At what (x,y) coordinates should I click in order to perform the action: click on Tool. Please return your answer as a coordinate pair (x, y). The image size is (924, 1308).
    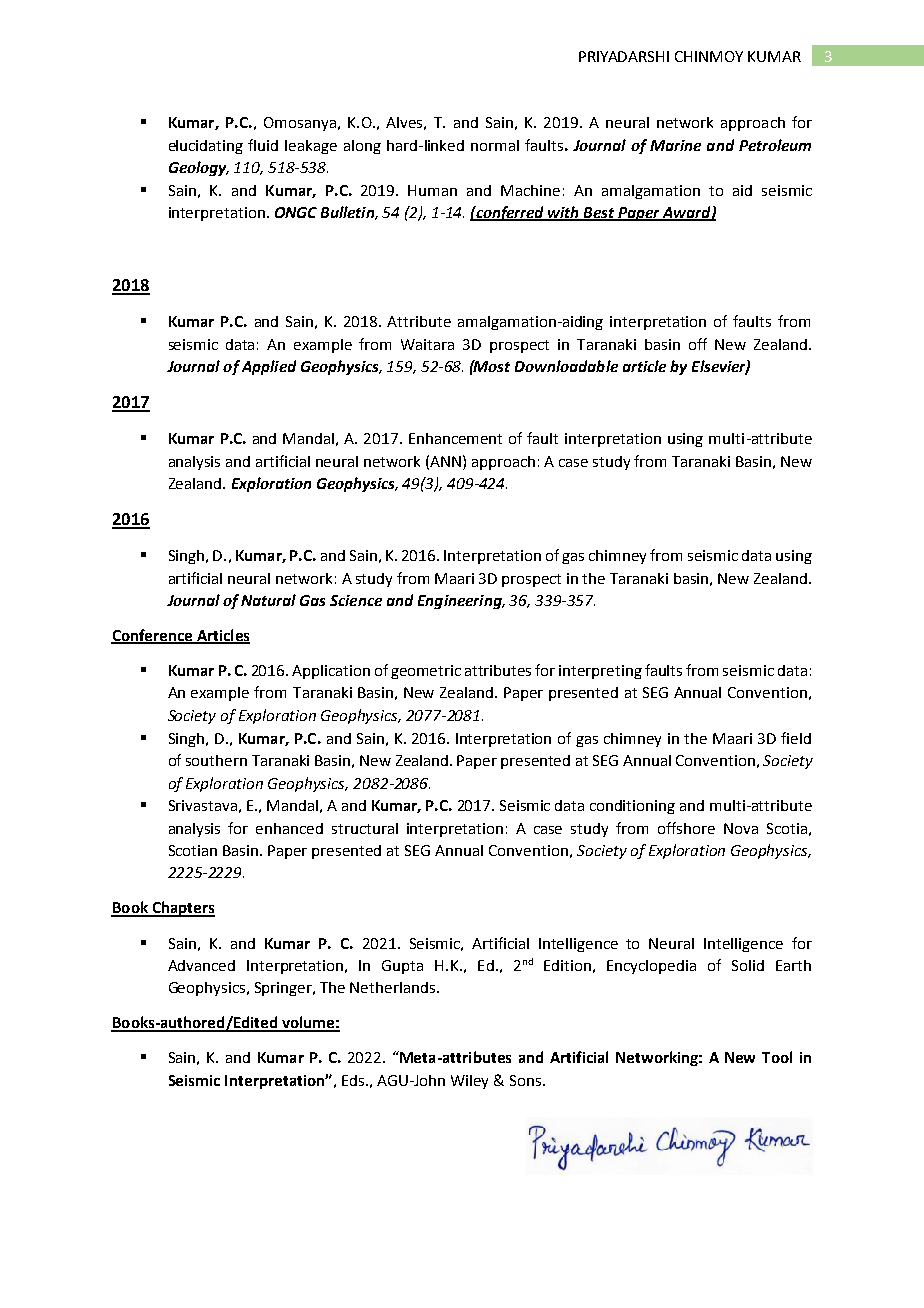
    Looking at the image, I should click on (777, 1057).
